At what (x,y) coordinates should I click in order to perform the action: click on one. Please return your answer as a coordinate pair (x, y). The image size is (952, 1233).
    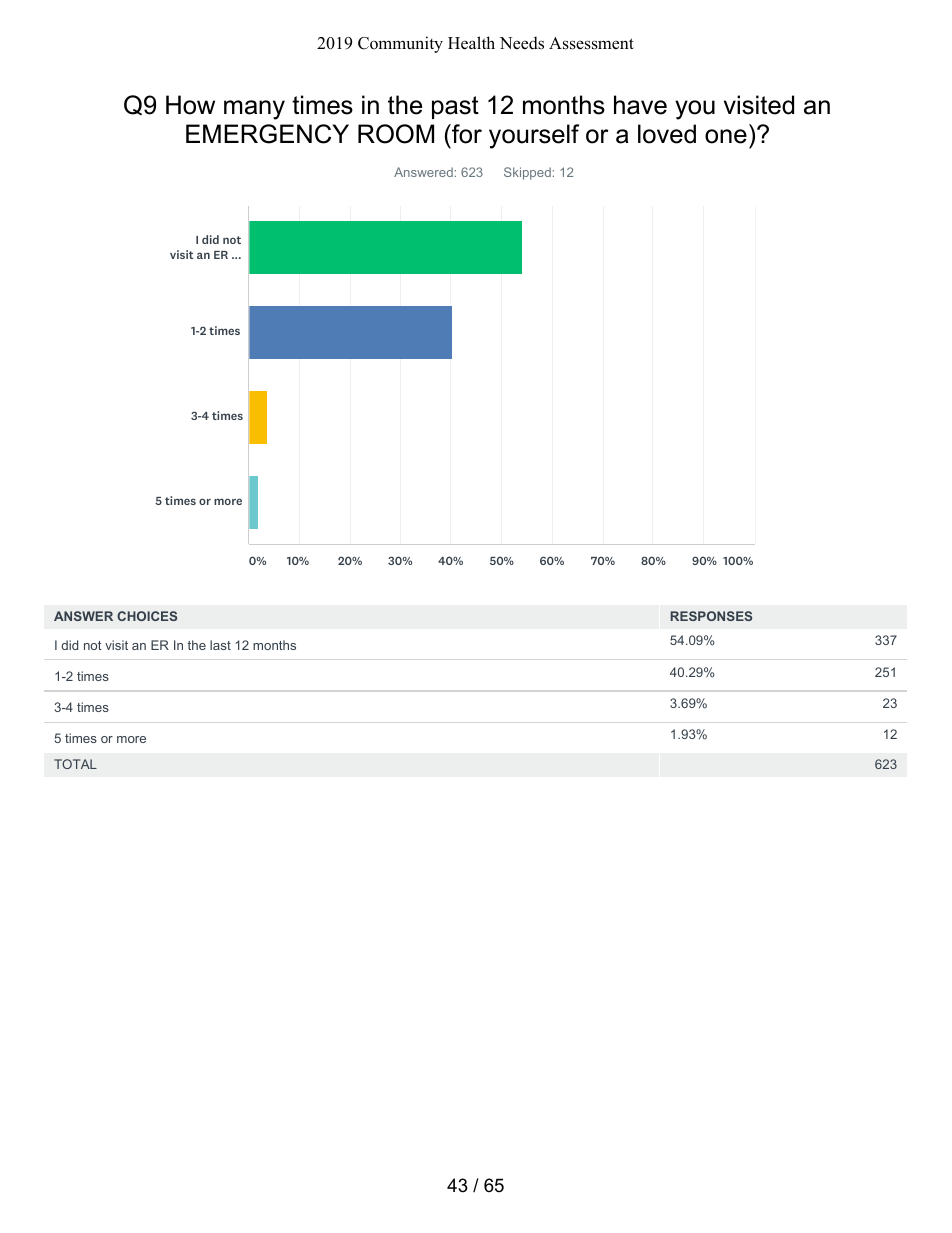
    Looking at the image, I should click on (726, 136).
